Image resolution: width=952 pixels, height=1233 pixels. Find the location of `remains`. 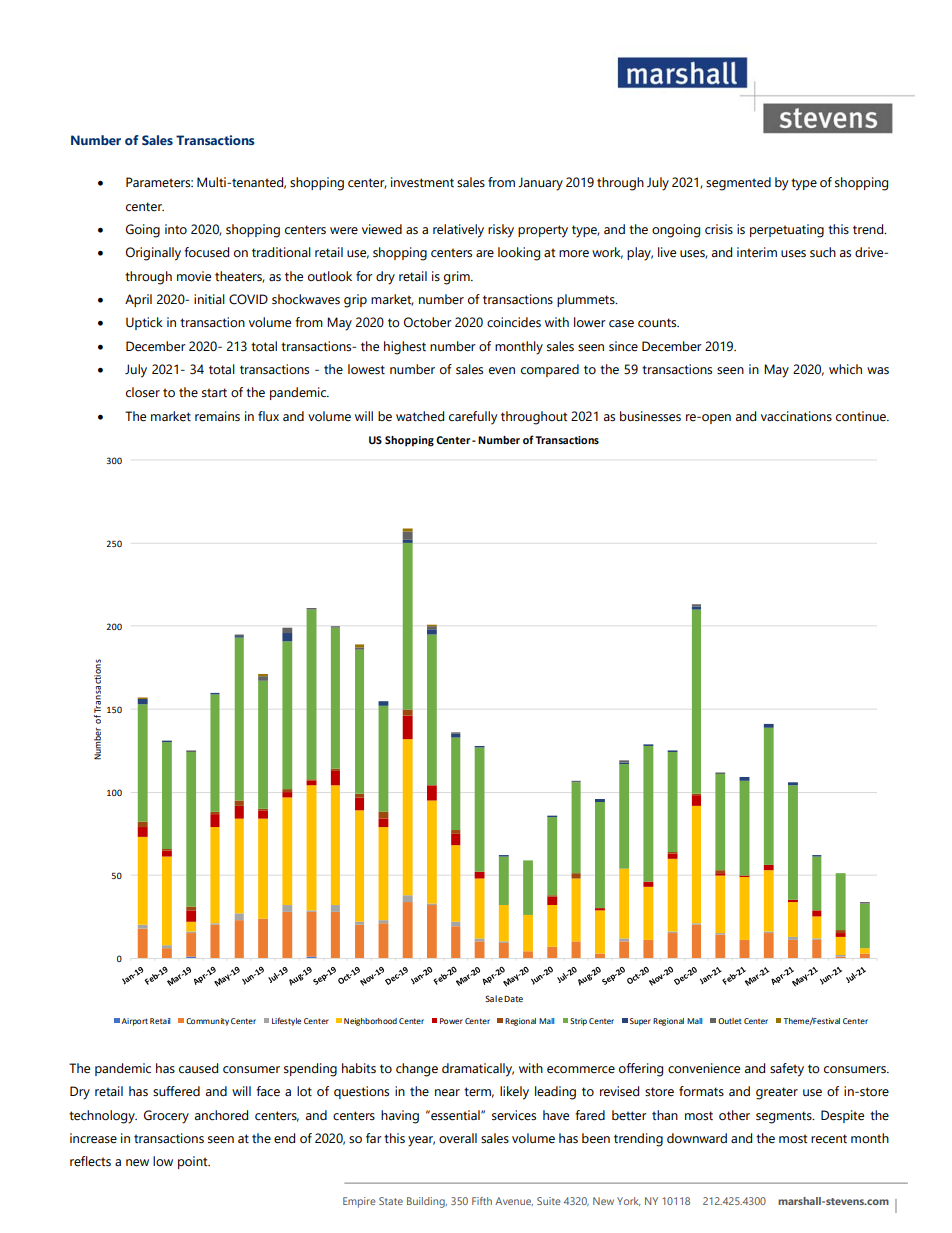

remains is located at coordinates (217, 416).
